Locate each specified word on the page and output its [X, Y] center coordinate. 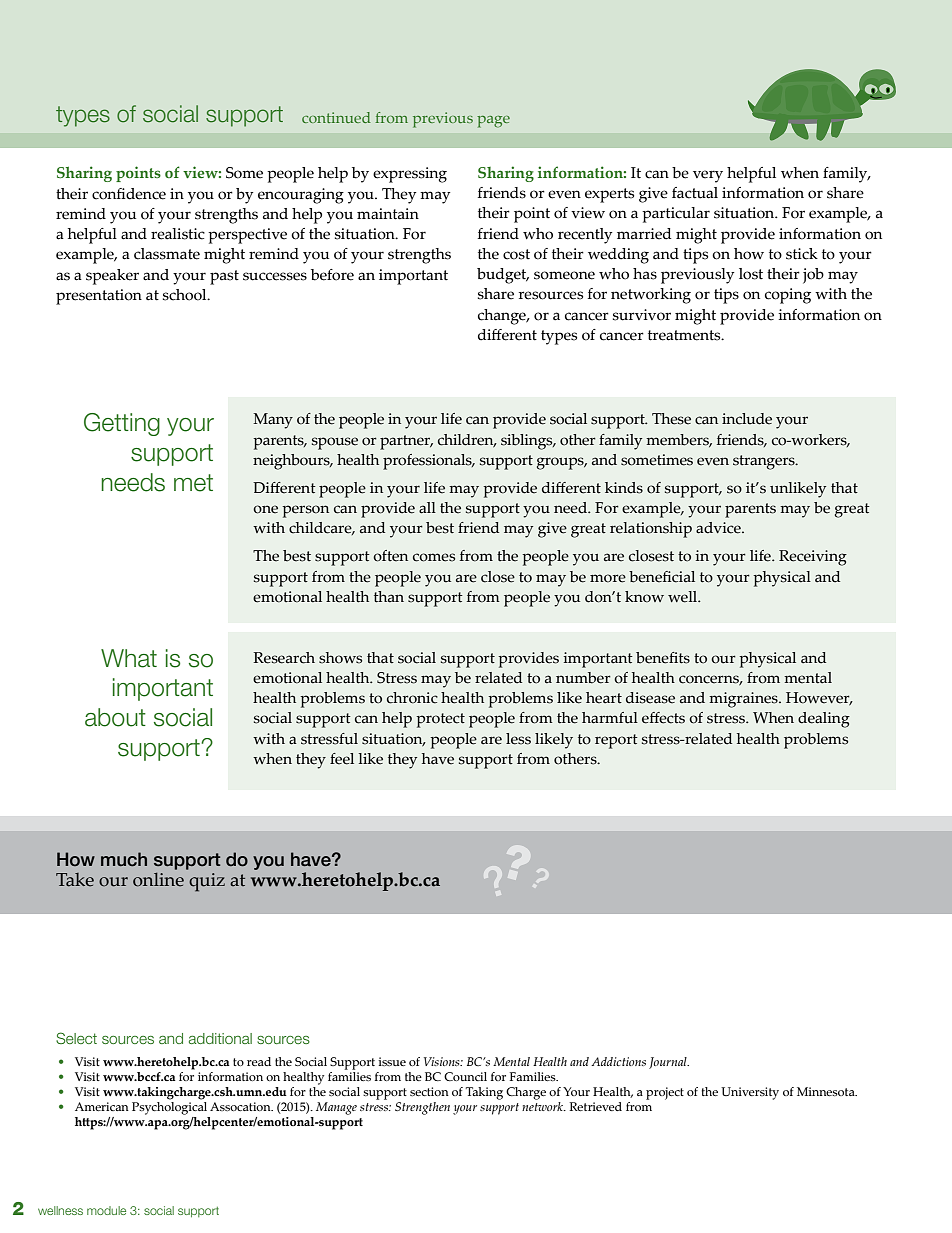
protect [440, 720]
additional [220, 1038]
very [708, 176]
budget [503, 276]
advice [719, 528]
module [106, 1210]
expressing [410, 175]
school [186, 295]
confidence [129, 194]
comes [434, 557]
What [129, 658]
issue [392, 1061]
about [115, 717]
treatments [685, 335]
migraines [744, 700]
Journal [669, 1063]
